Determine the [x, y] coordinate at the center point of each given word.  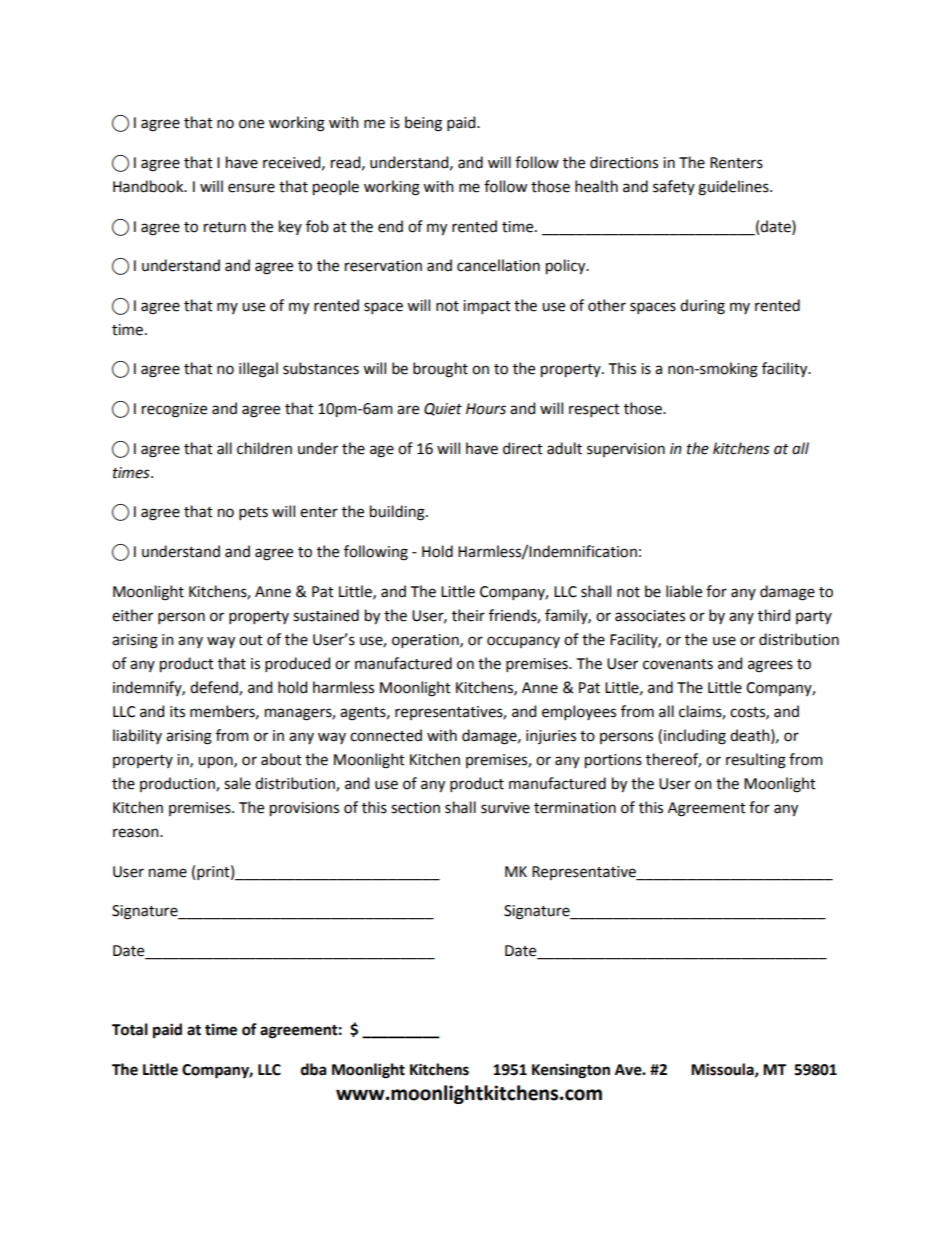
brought [440, 370]
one [251, 124]
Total [130, 1029]
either [132, 615]
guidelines [734, 188]
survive [505, 808]
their [468, 615]
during [702, 307]
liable [684, 591]
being [423, 124]
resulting [756, 761]
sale [237, 783]
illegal [258, 370]
